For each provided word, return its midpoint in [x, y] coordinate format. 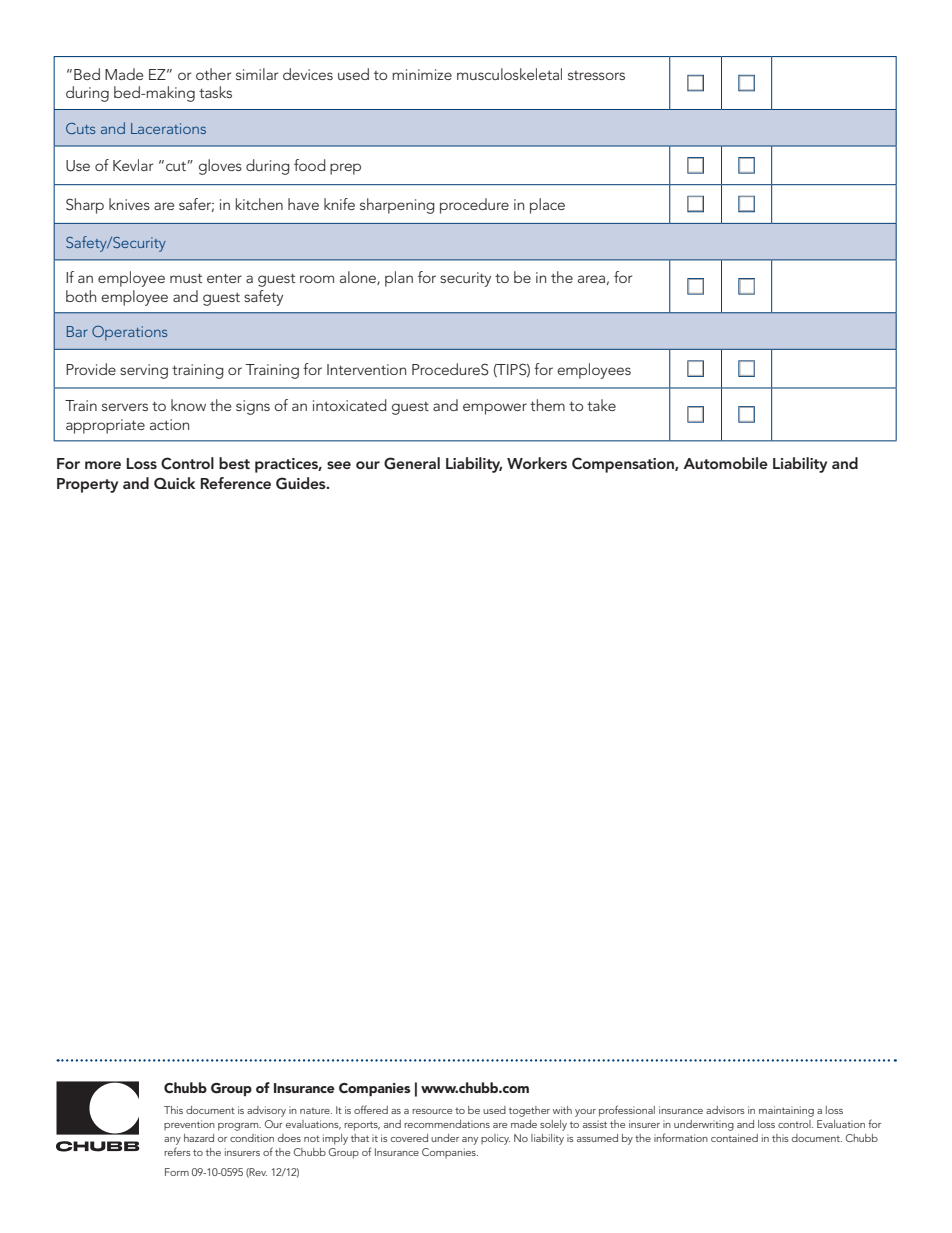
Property [87, 485]
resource [432, 1111]
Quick [174, 483]
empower [495, 409]
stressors [596, 75]
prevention [189, 1125]
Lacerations [168, 128]
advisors [725, 1110]
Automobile [725, 463]
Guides [302, 483]
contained [734, 1138]
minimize [422, 74]
